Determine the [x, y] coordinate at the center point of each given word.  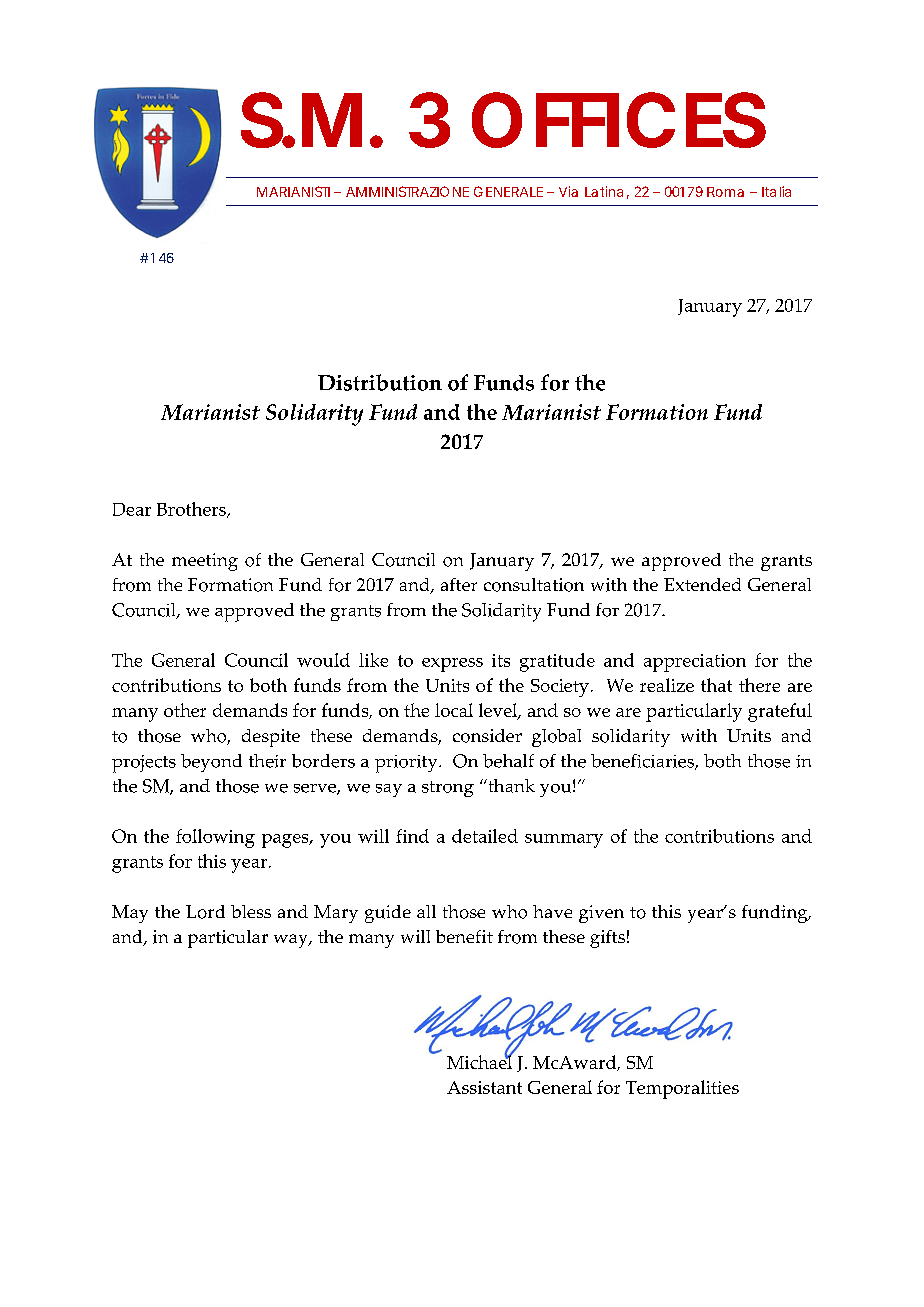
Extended [702, 584]
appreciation [695, 663]
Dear [132, 509]
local [454, 710]
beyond [211, 763]
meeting [205, 562]
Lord [205, 912]
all [426, 911]
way [292, 941]
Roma [725, 192]
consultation [534, 585]
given [601, 914]
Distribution [380, 382]
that [716, 685]
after [459, 584]
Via [568, 191]
